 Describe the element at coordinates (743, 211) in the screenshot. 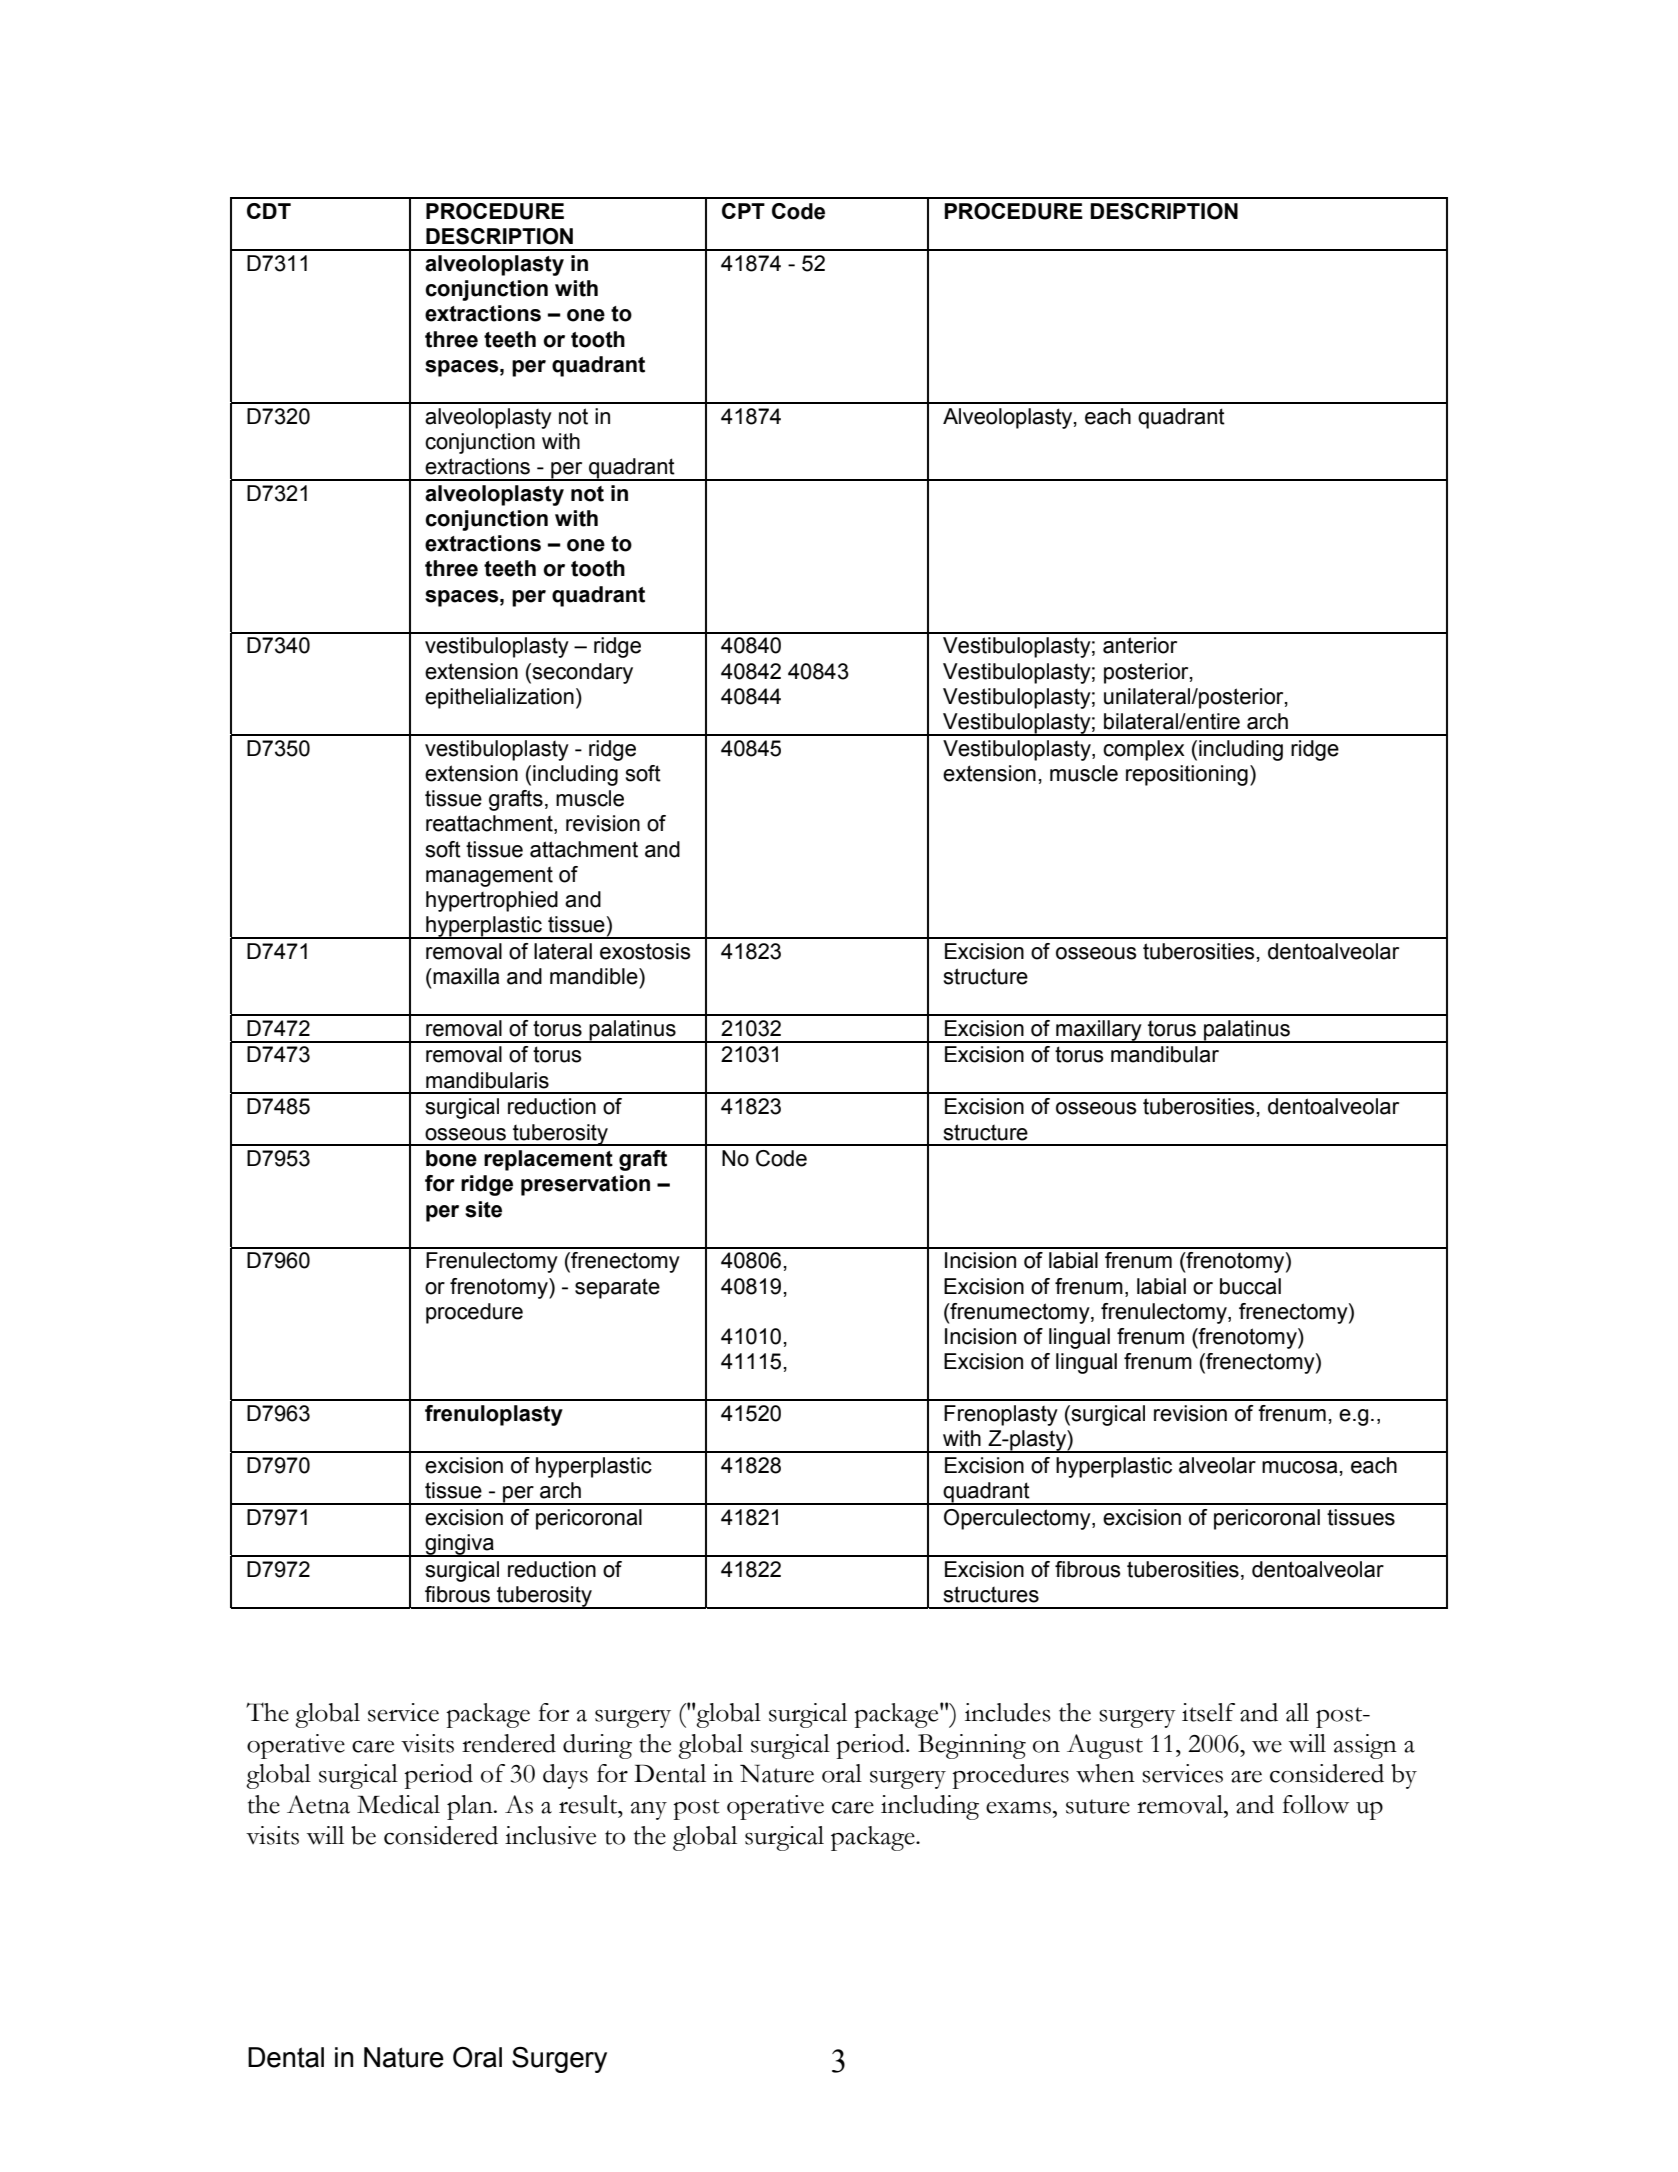

I see `CPT` at that location.
